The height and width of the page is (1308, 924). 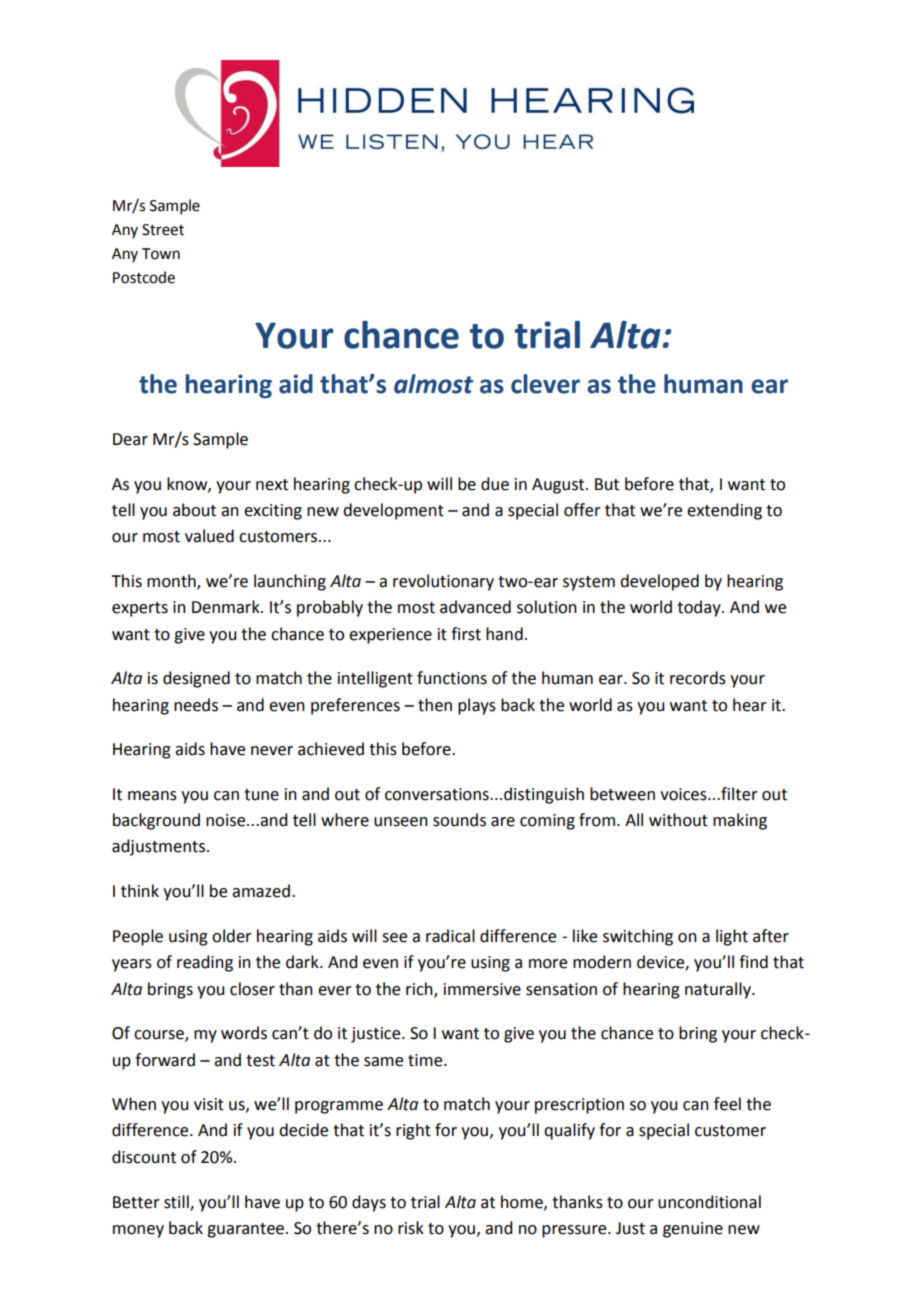 I want to click on month, so click(x=172, y=582).
